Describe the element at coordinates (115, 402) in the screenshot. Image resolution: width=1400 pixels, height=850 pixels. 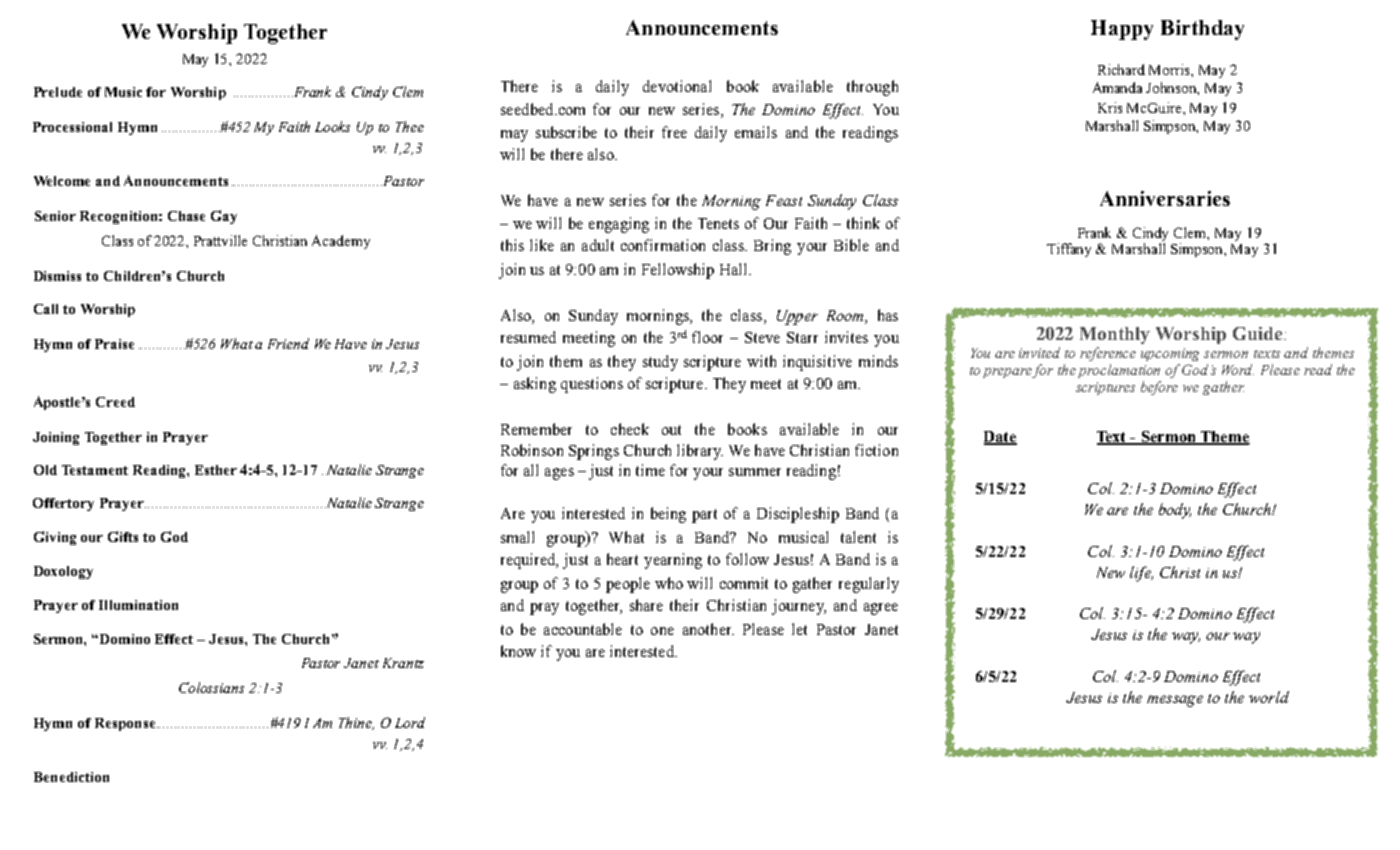
I see `Creed` at that location.
